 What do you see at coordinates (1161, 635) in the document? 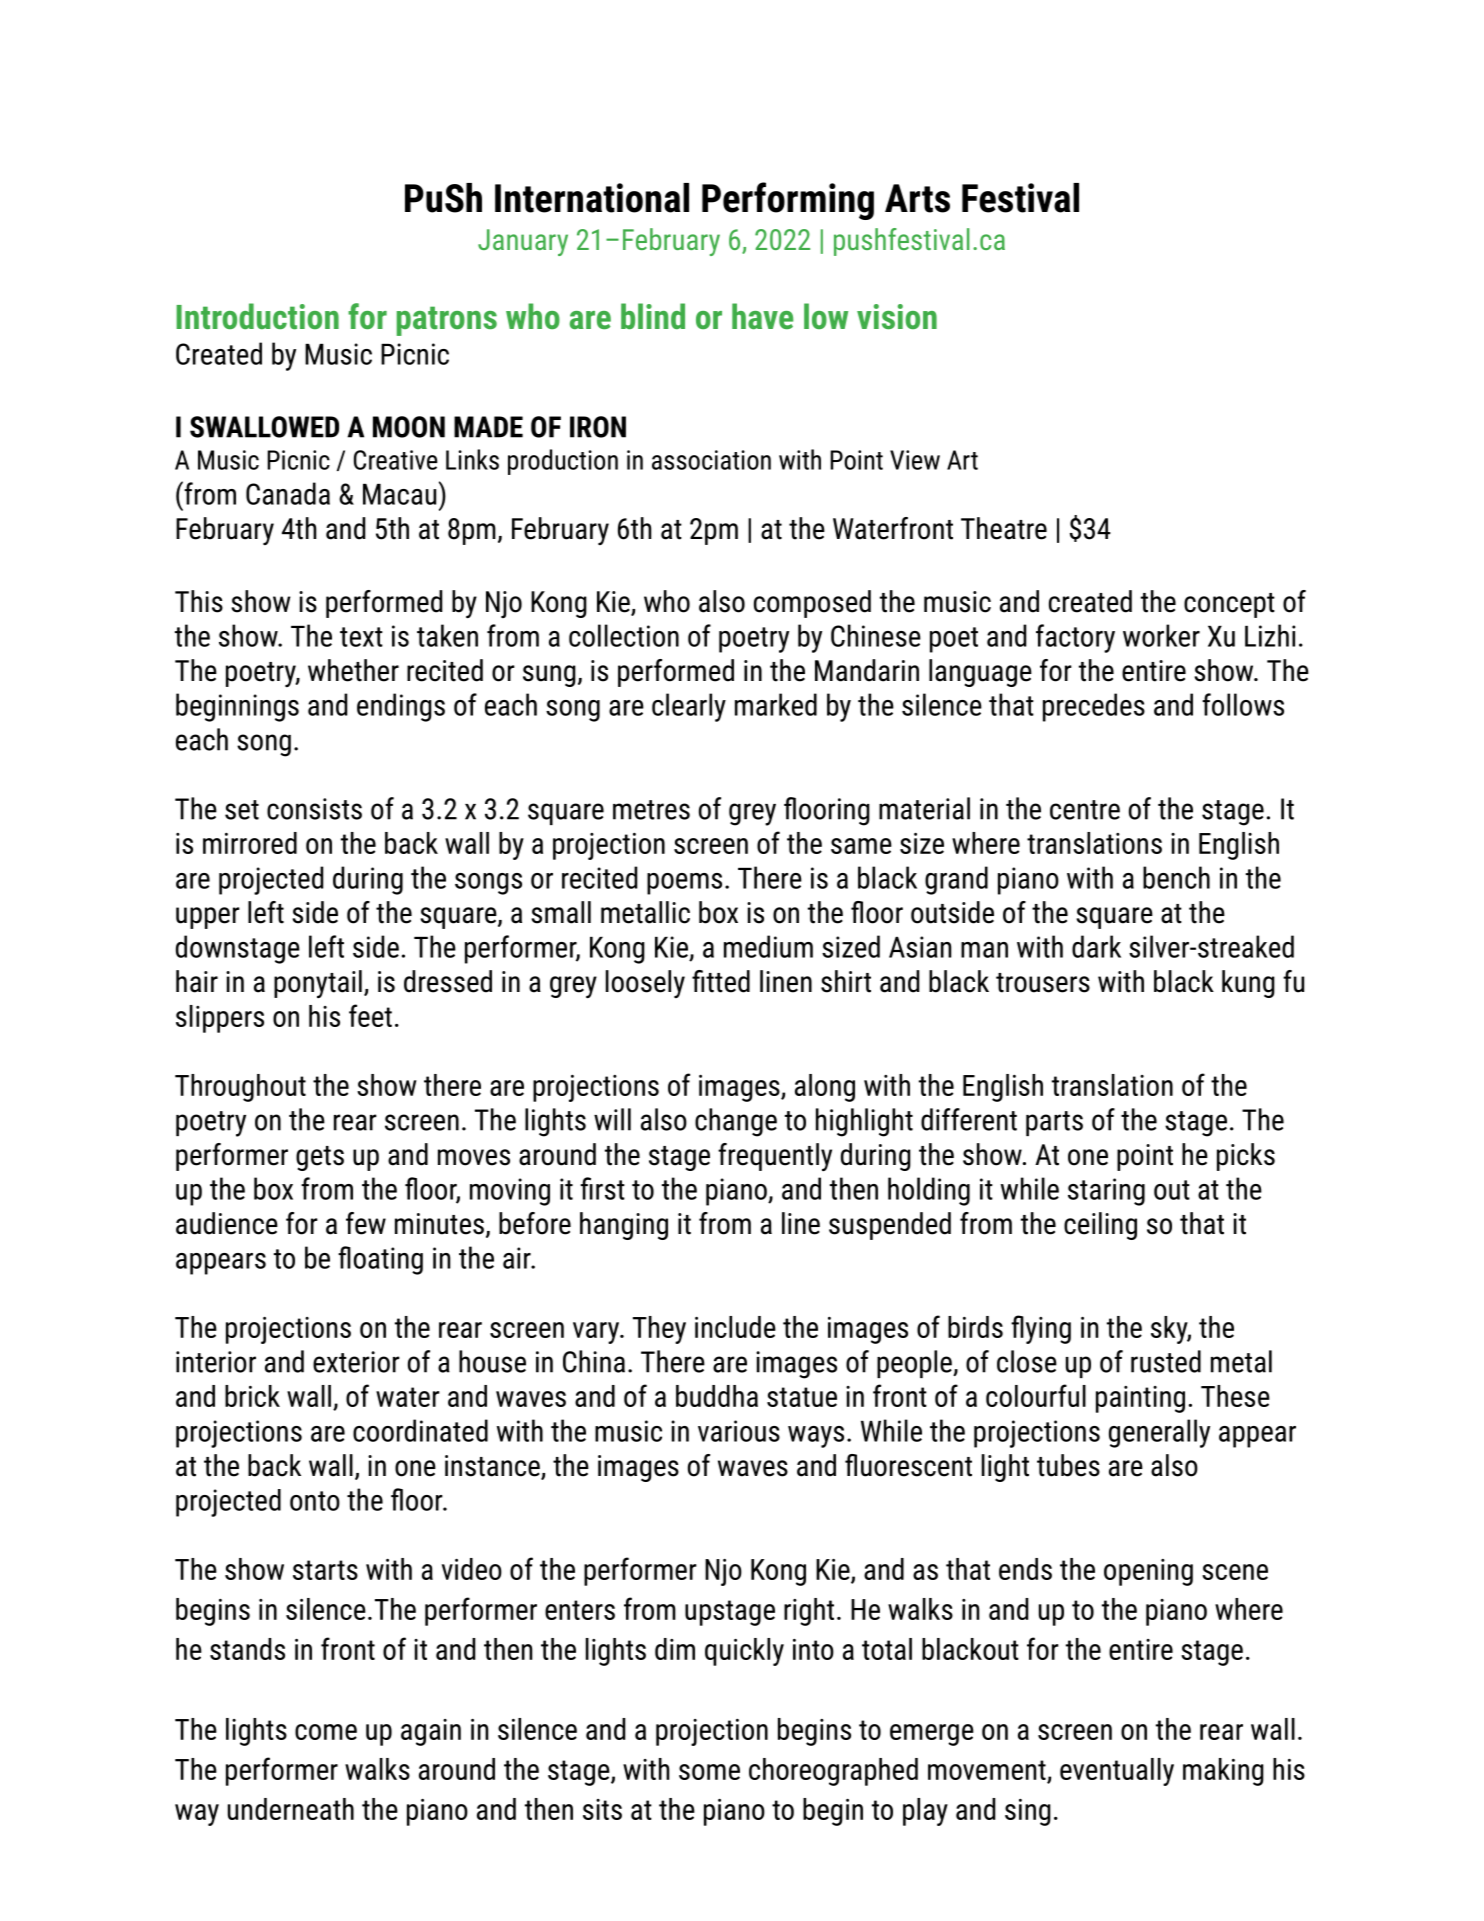
I see `worker` at bounding box center [1161, 635].
